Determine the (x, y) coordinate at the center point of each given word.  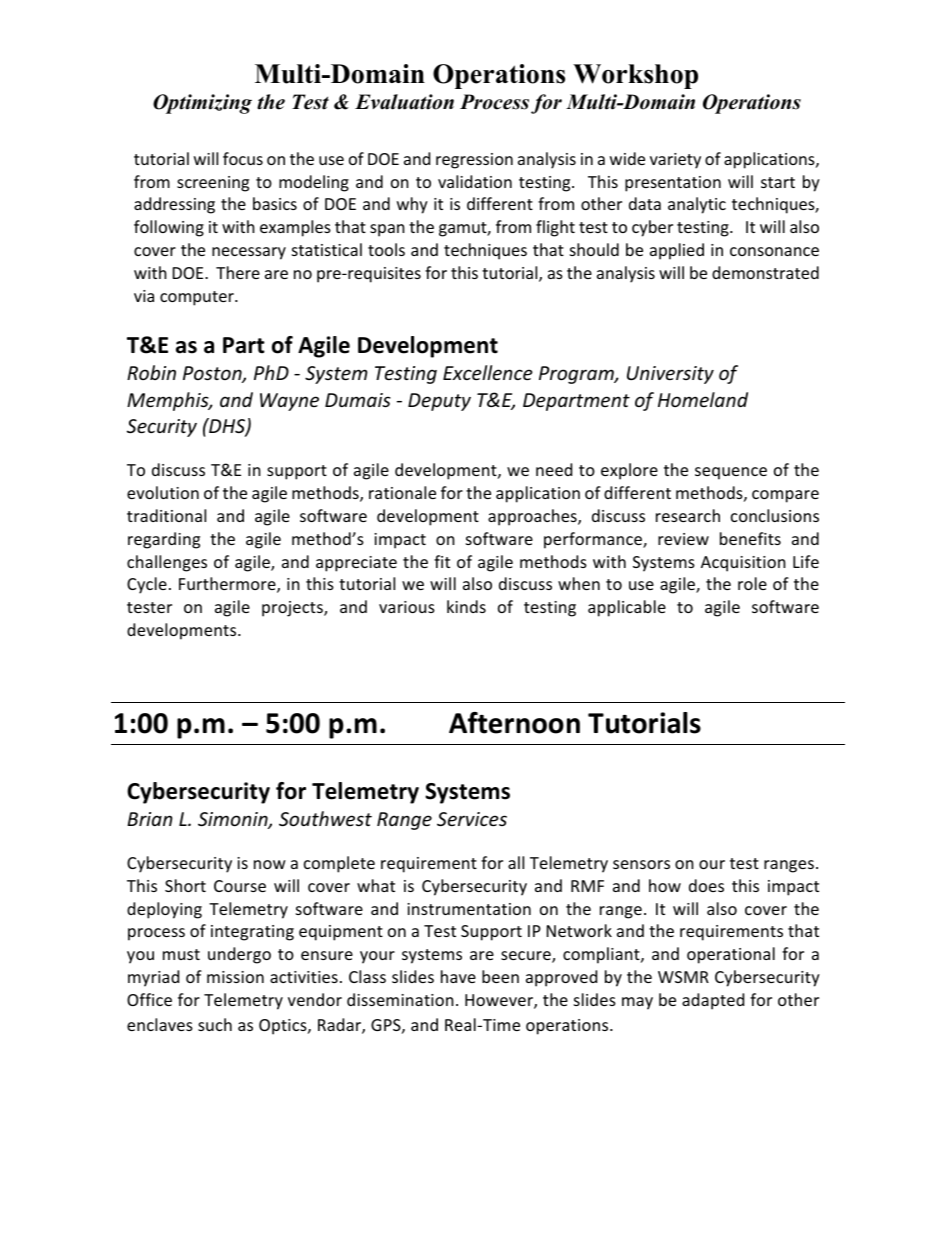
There (238, 272)
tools (386, 249)
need (554, 469)
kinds (466, 606)
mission (235, 977)
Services (472, 819)
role (752, 583)
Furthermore (228, 585)
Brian (150, 819)
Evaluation (404, 102)
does (706, 885)
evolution (163, 492)
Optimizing (202, 104)
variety (675, 161)
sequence (731, 473)
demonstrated (765, 272)
